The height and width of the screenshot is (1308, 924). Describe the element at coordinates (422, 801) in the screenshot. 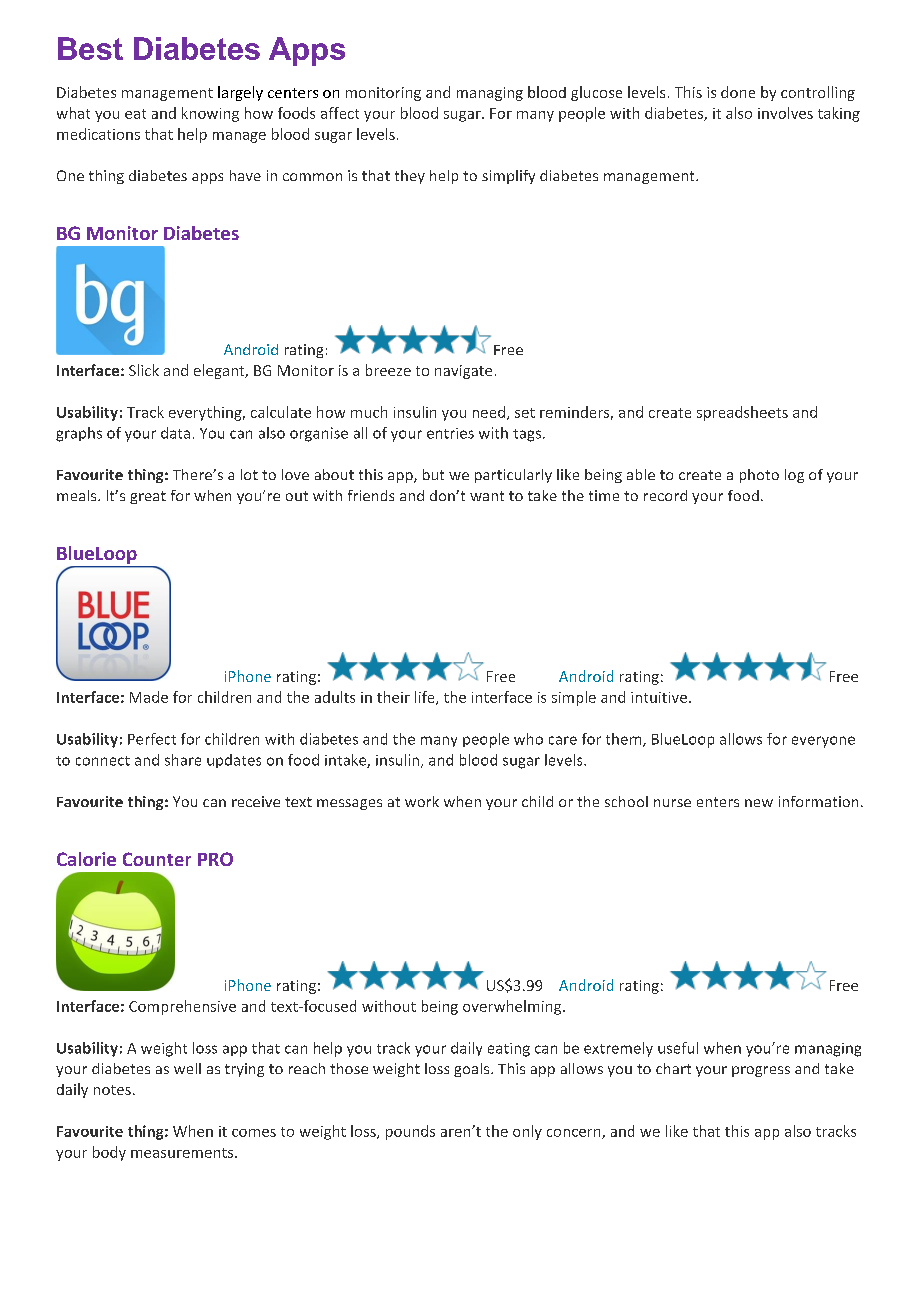

I see `work` at that location.
